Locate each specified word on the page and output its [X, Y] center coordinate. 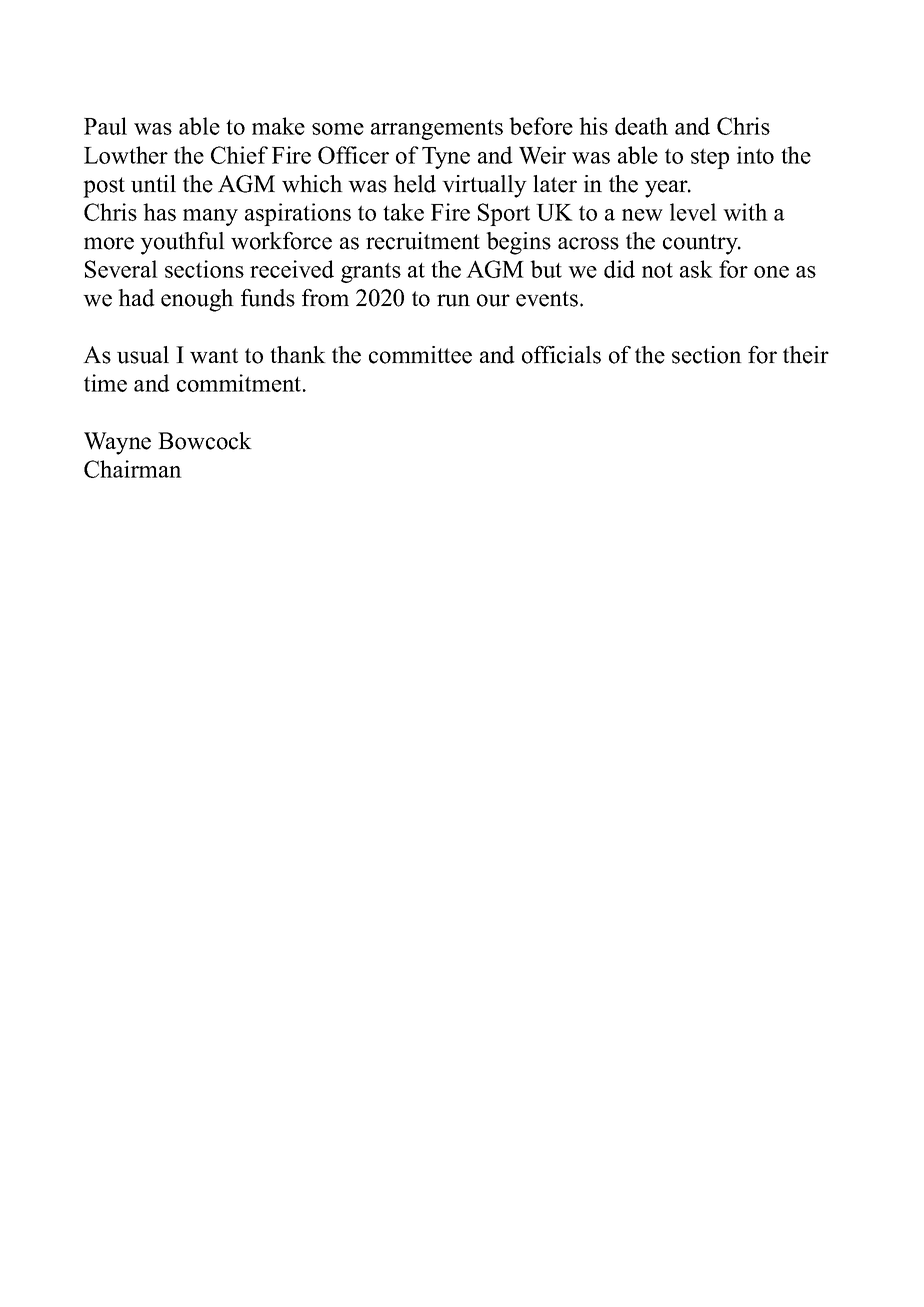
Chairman [133, 469]
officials [561, 355]
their [806, 355]
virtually [484, 186]
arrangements [437, 130]
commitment [240, 383]
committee [420, 355]
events [548, 299]
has [159, 212]
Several [121, 269]
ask [696, 269]
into [755, 155]
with [745, 212]
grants [371, 272]
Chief [239, 155]
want [214, 356]
